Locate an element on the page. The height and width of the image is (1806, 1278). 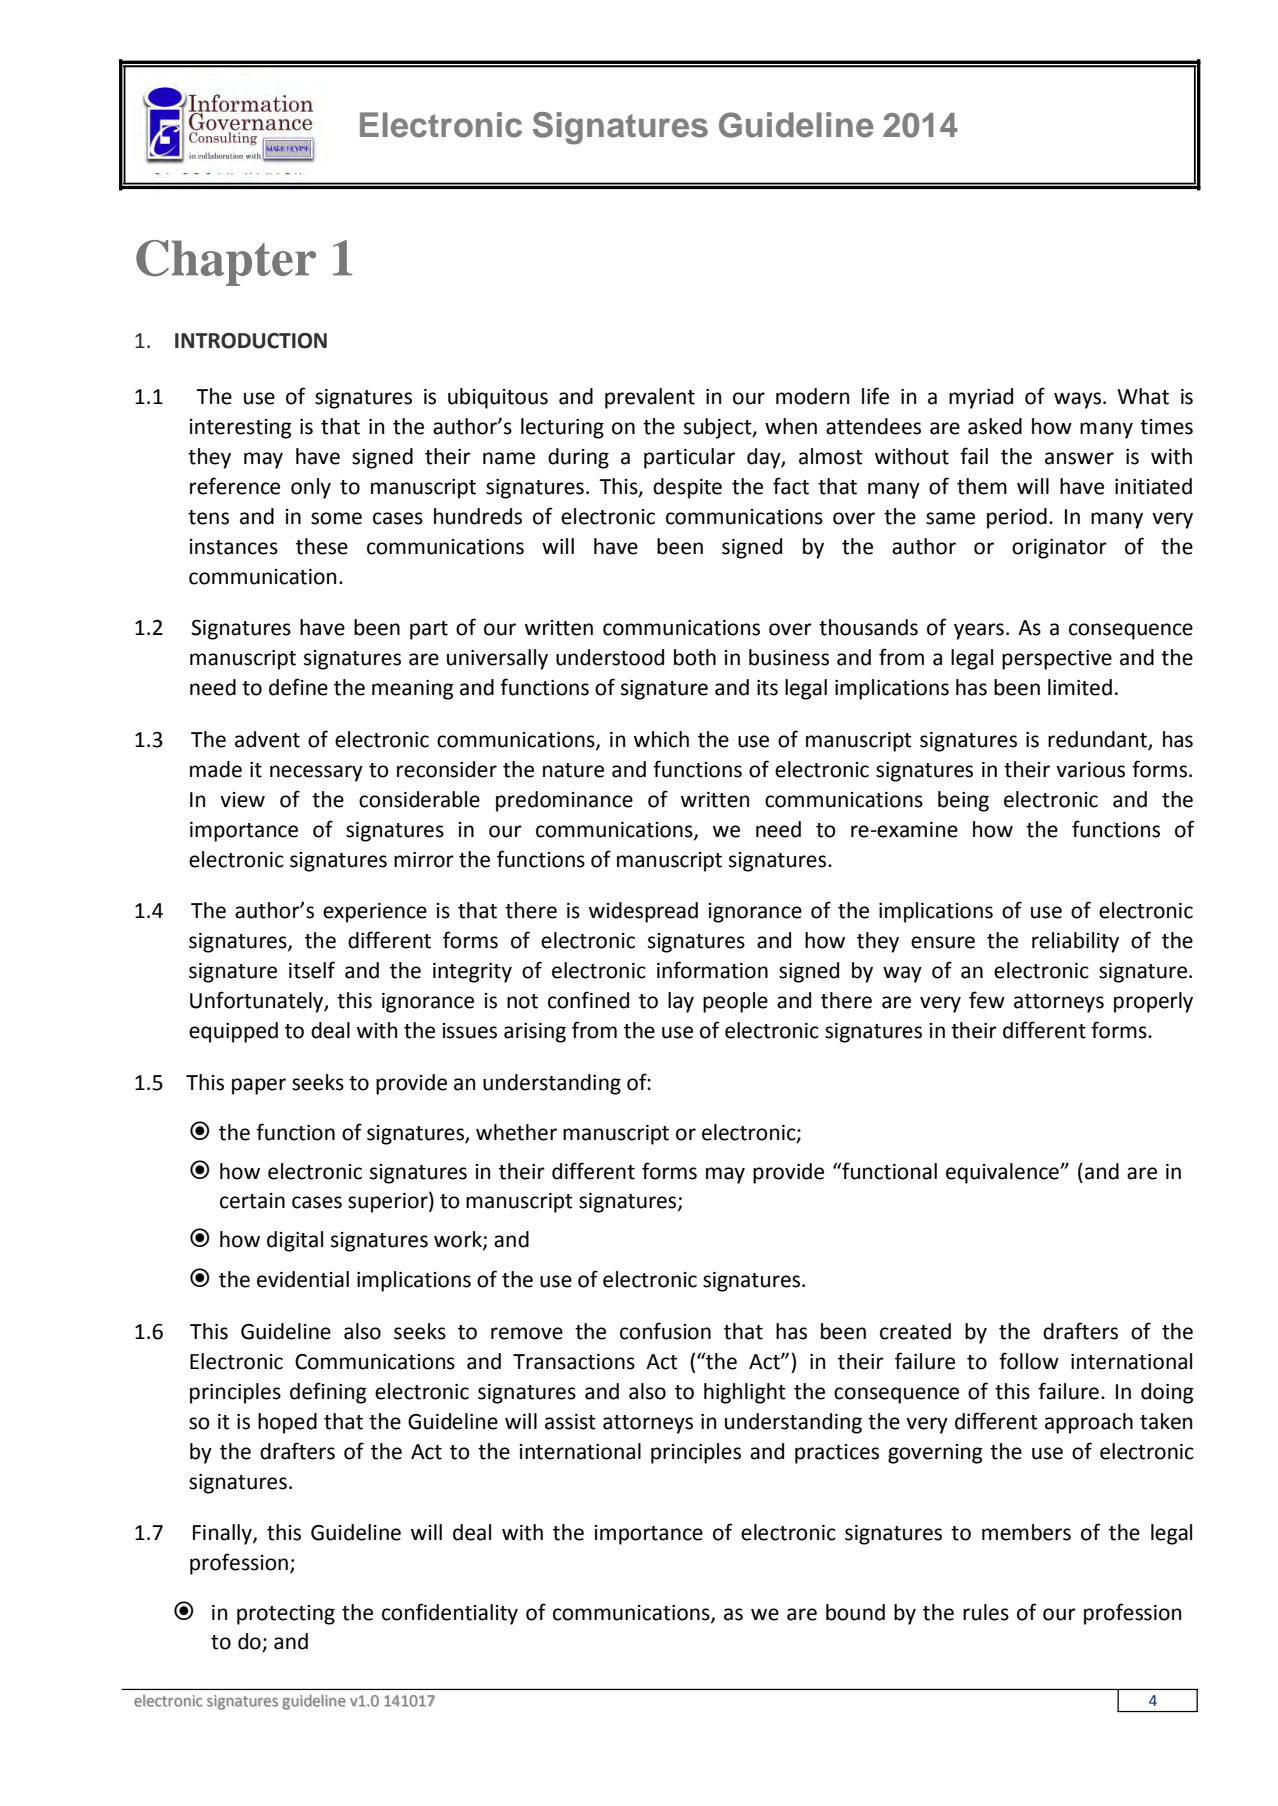
itself is located at coordinates (312, 970).
